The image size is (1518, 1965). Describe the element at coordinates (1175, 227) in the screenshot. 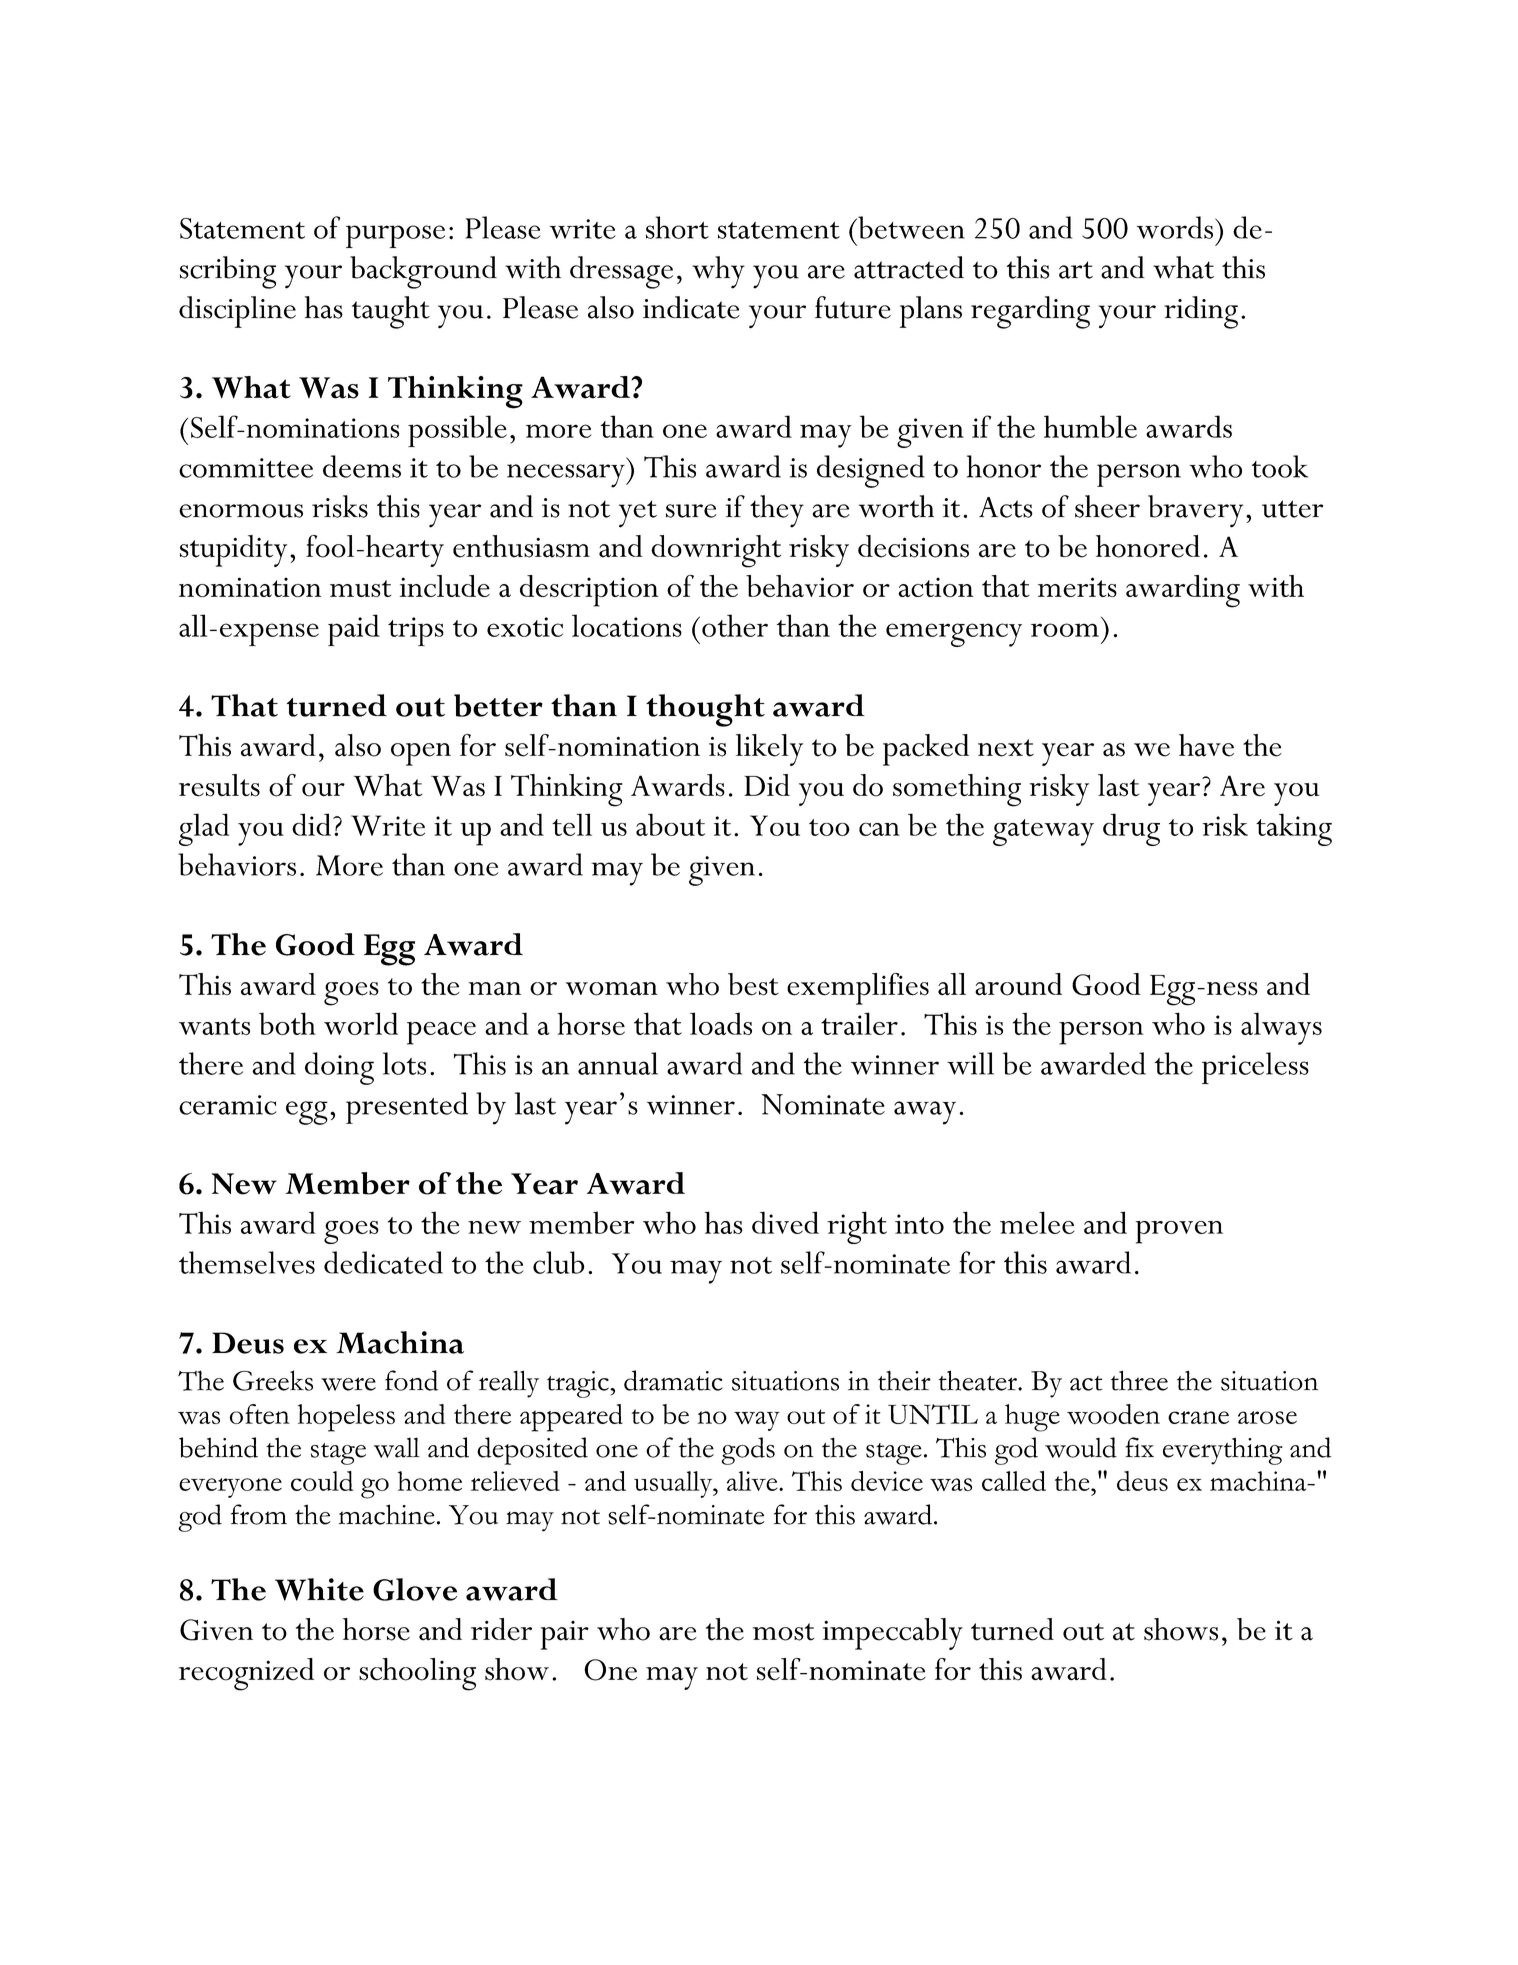

I see `words` at that location.
